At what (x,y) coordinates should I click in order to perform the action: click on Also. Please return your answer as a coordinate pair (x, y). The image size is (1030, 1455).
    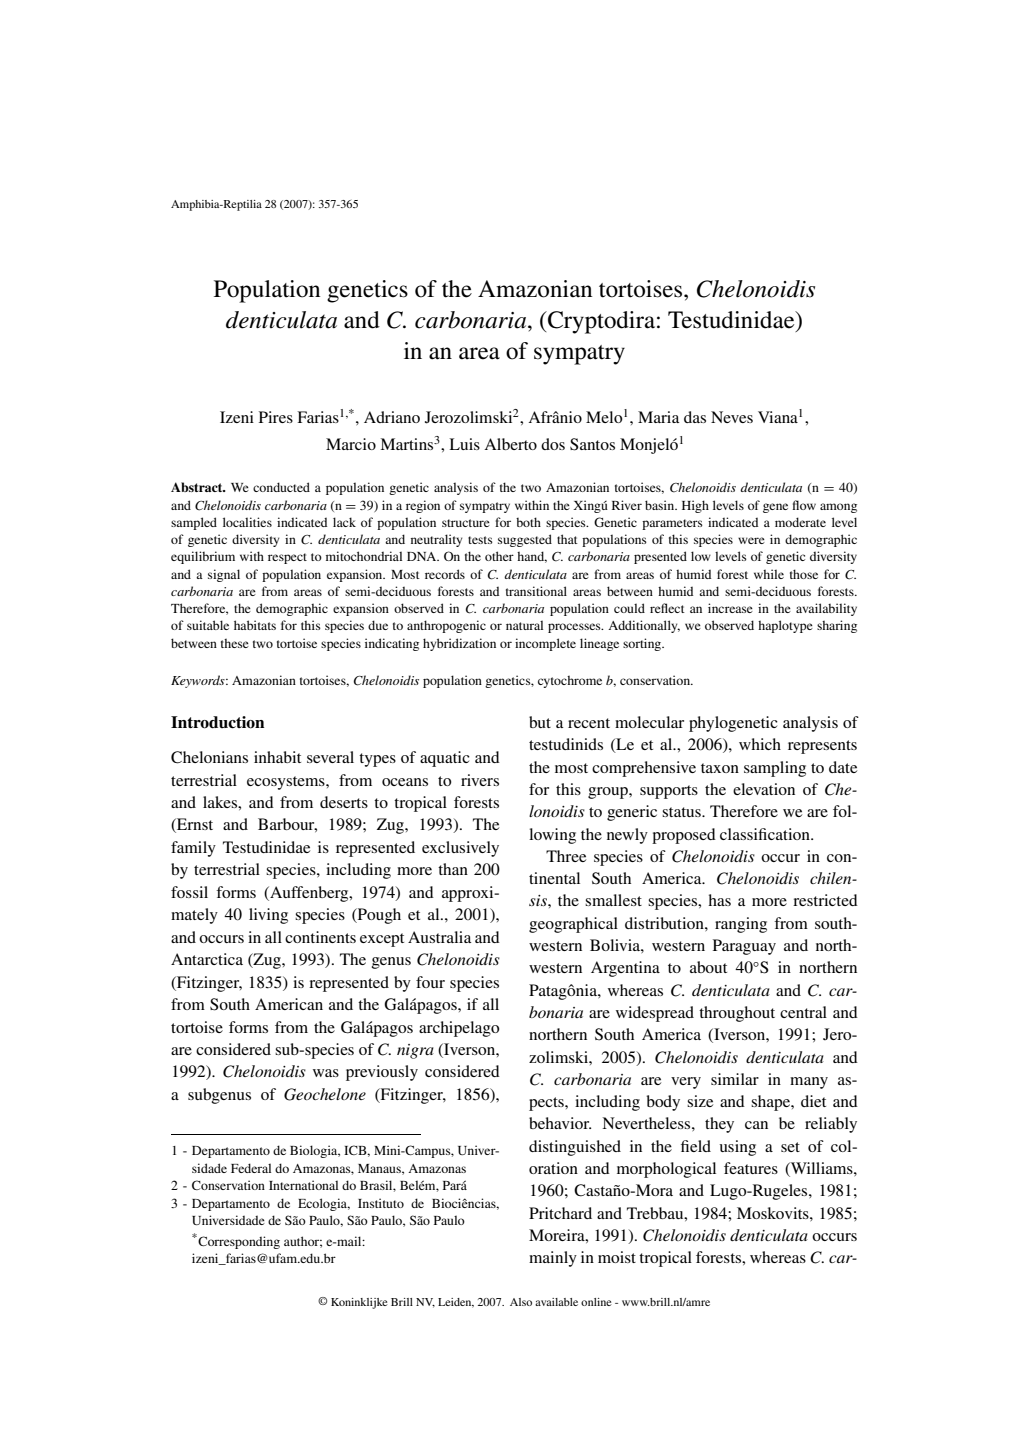
    Looking at the image, I should click on (521, 1302).
